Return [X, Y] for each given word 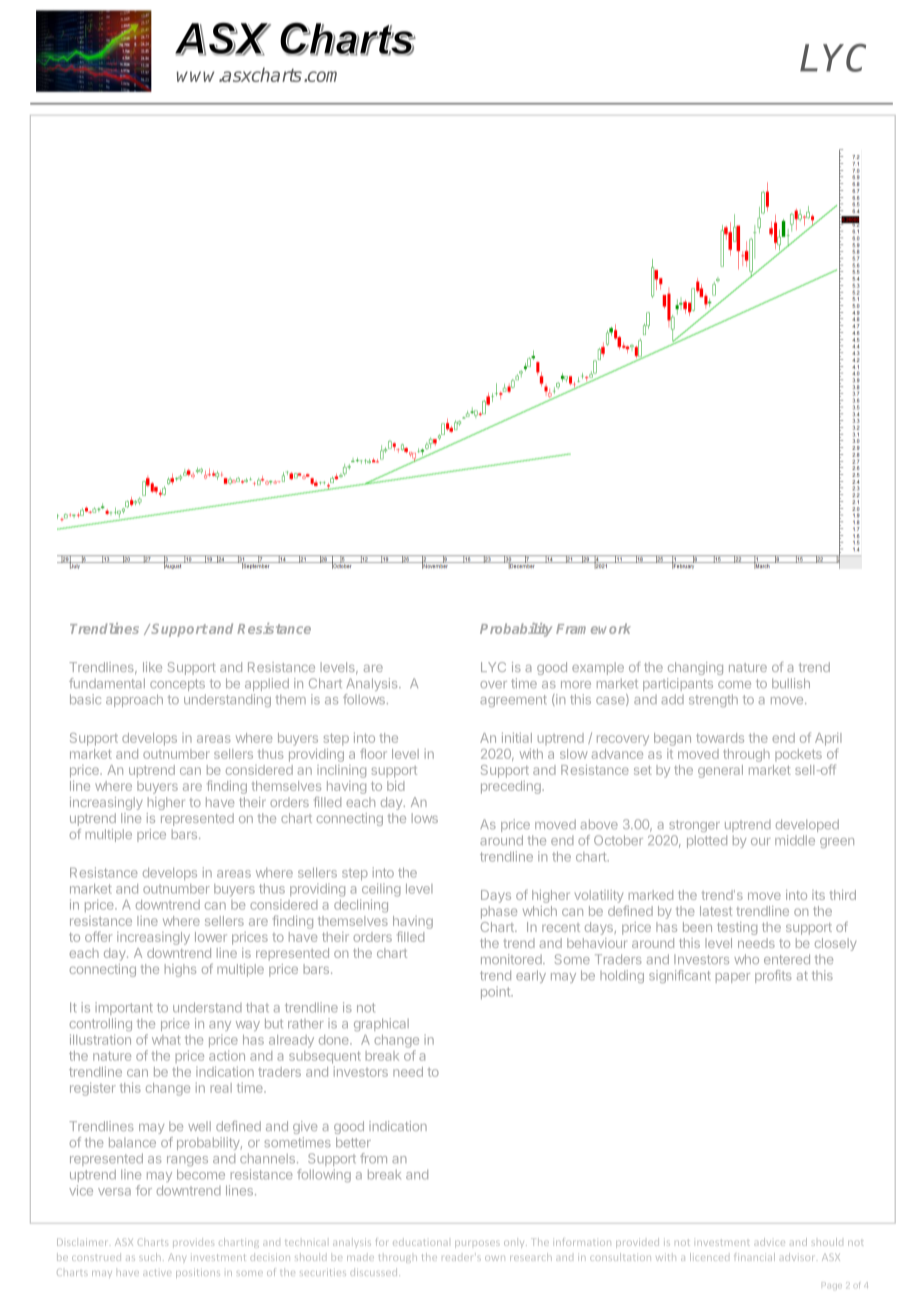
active [157, 1272]
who [746, 959]
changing [695, 668]
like [152, 667]
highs [180, 970]
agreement [513, 701]
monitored [512, 959]
